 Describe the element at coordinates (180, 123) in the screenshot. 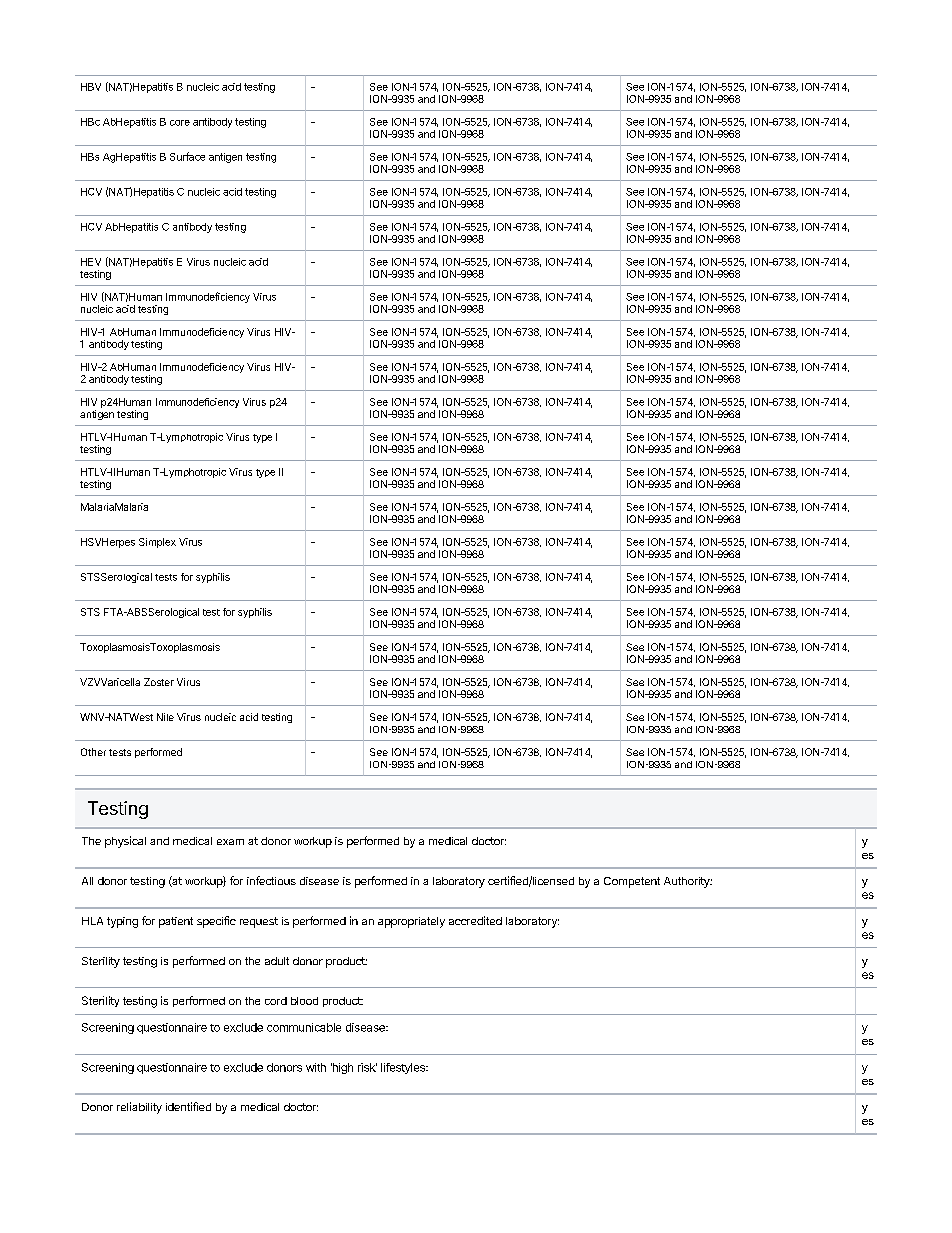

I see `core` at that location.
